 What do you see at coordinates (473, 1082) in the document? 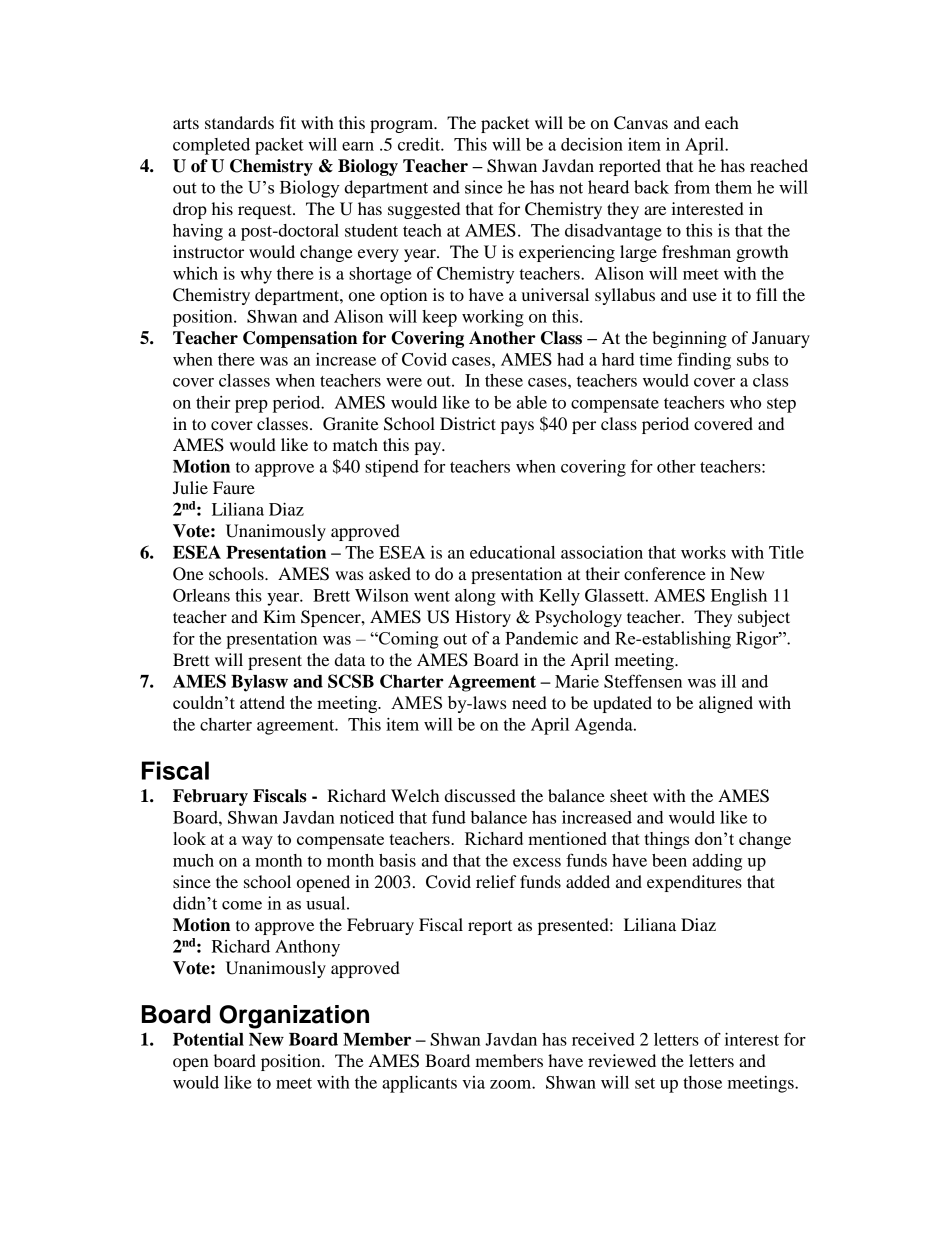
I see `via` at bounding box center [473, 1082].
